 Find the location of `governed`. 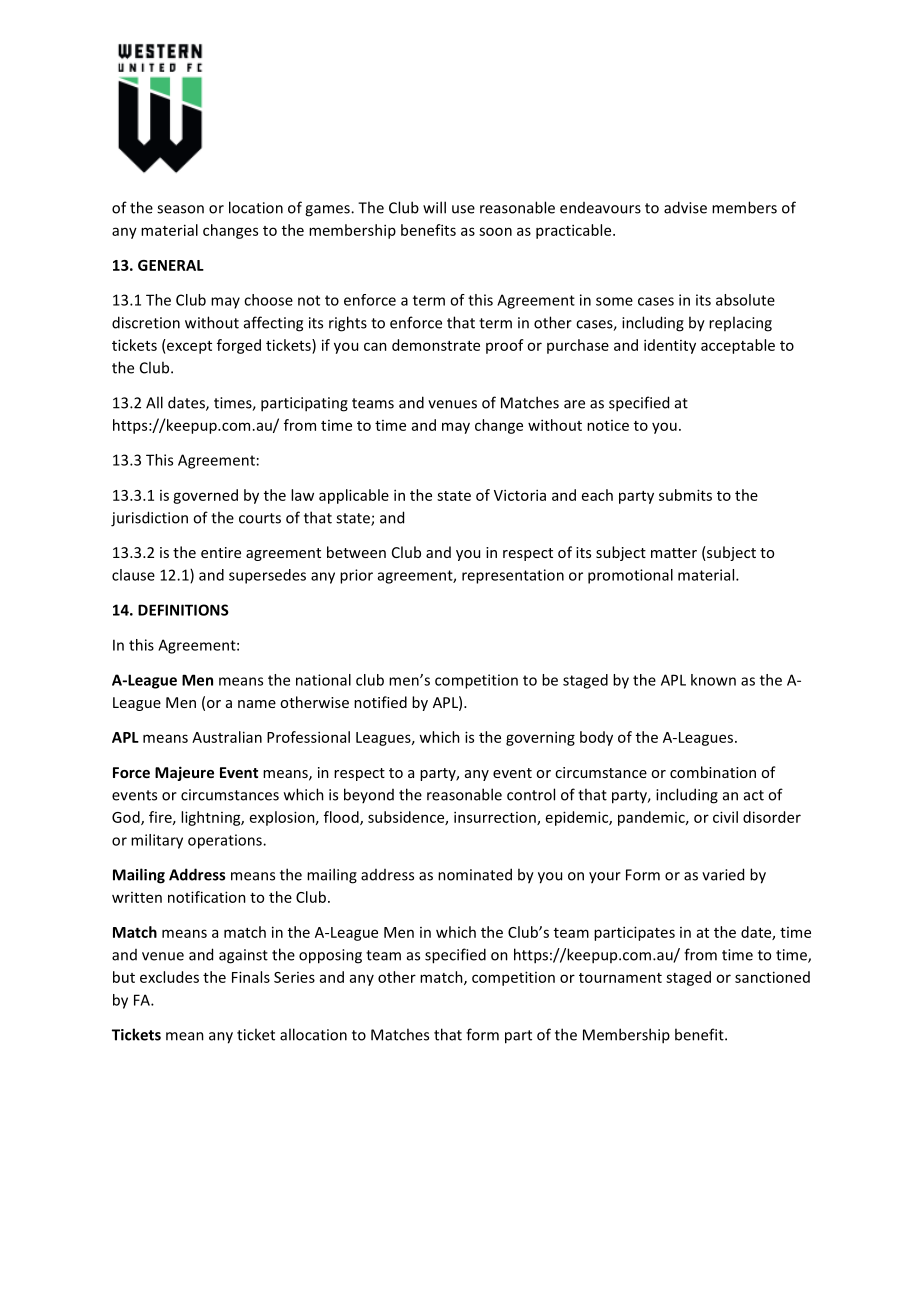

governed is located at coordinates (205, 496).
